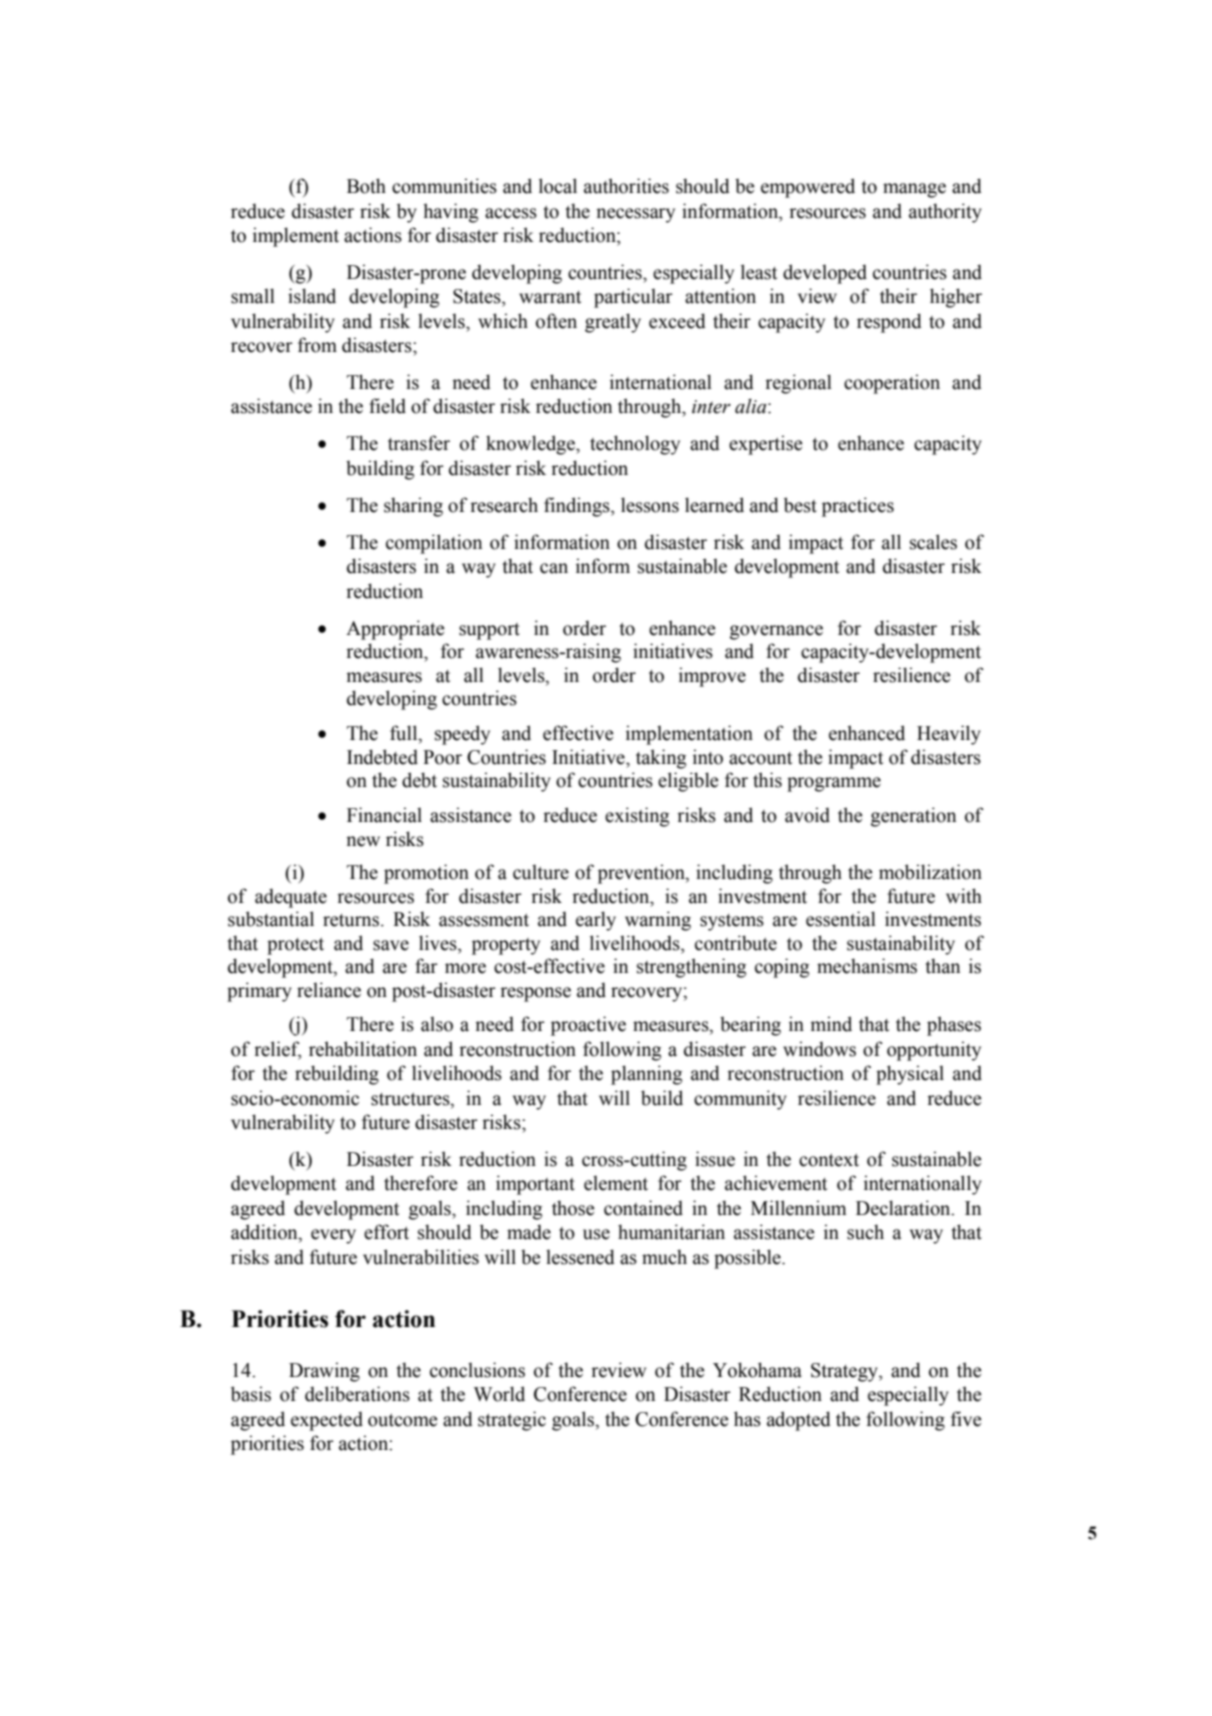  What do you see at coordinates (858, 507) in the screenshot?
I see `practices` at bounding box center [858, 507].
